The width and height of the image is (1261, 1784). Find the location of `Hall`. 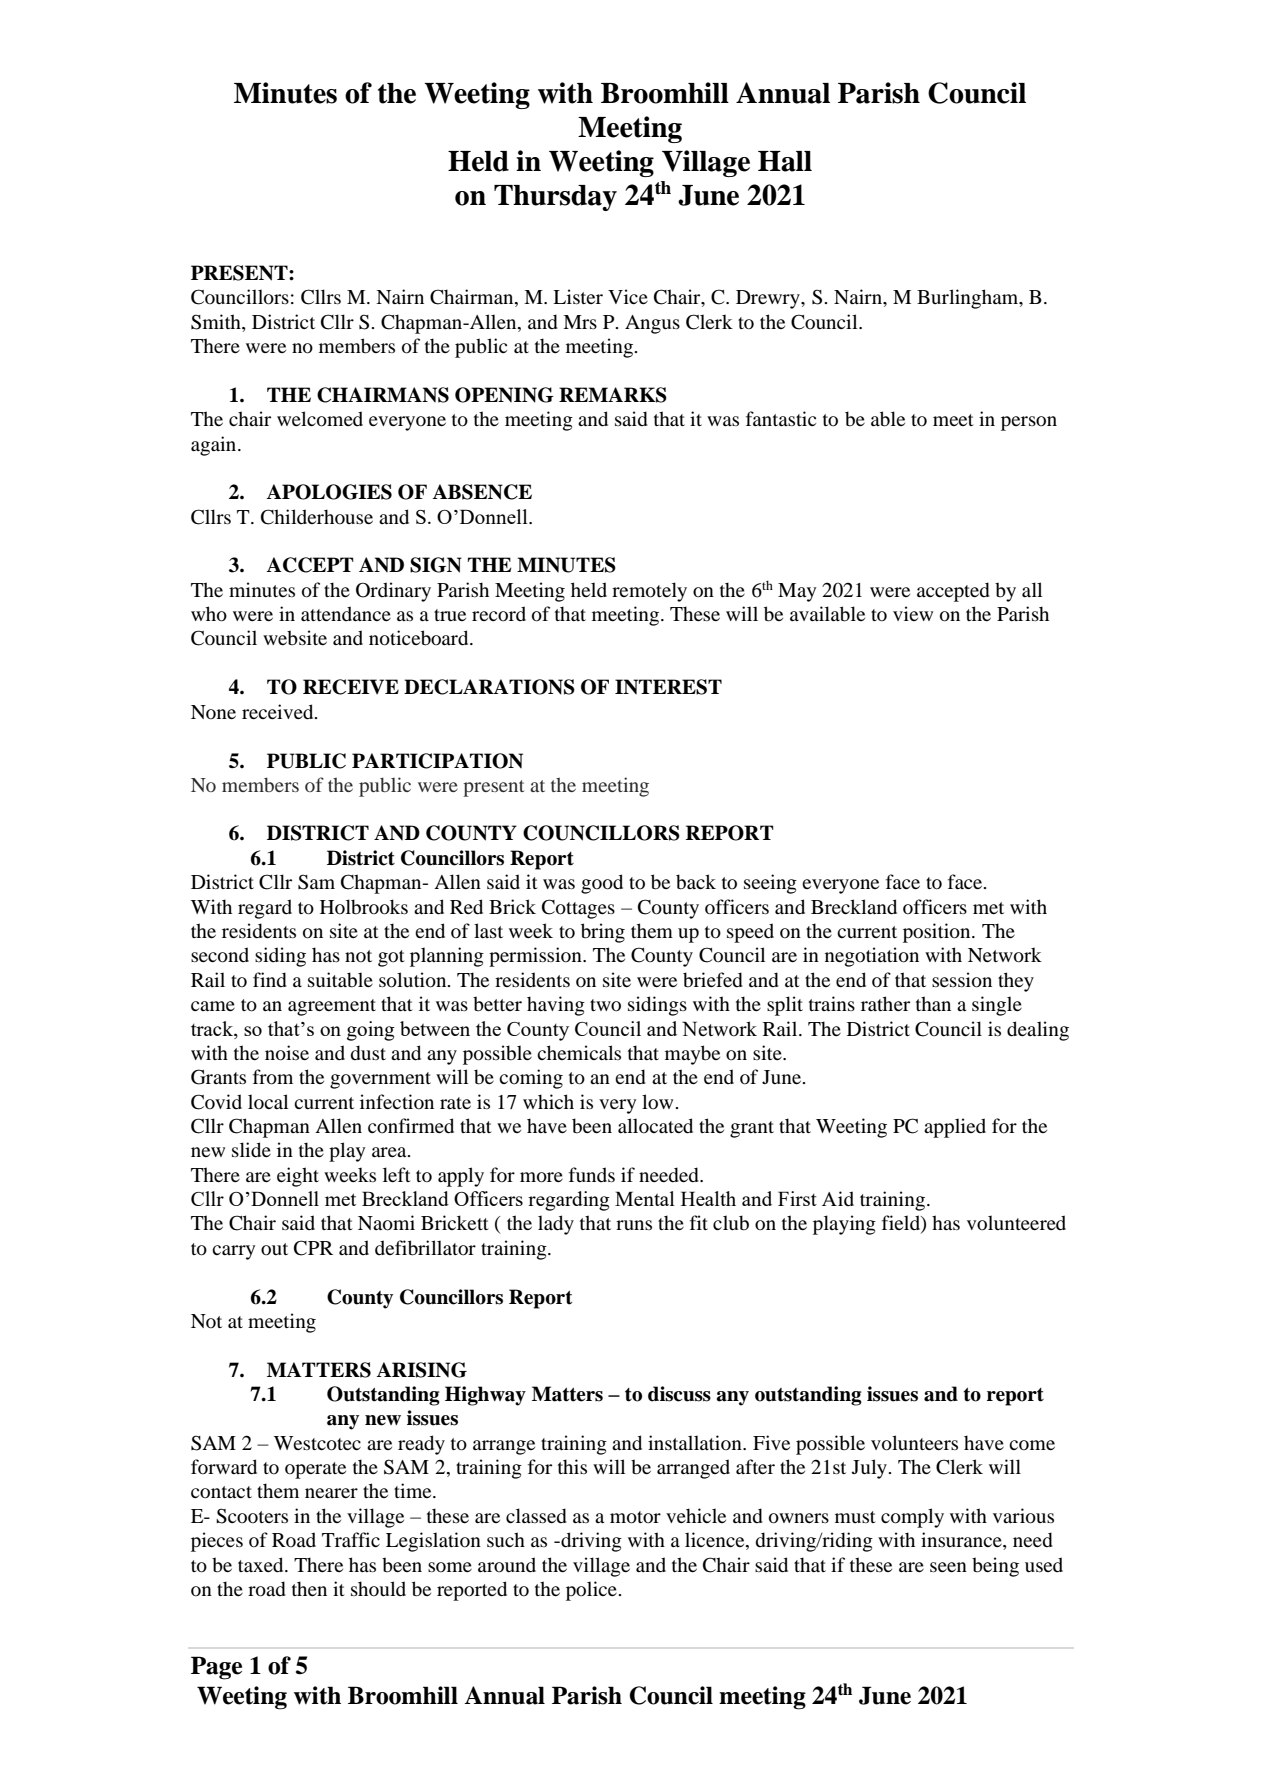

Hall is located at coordinates (785, 161).
